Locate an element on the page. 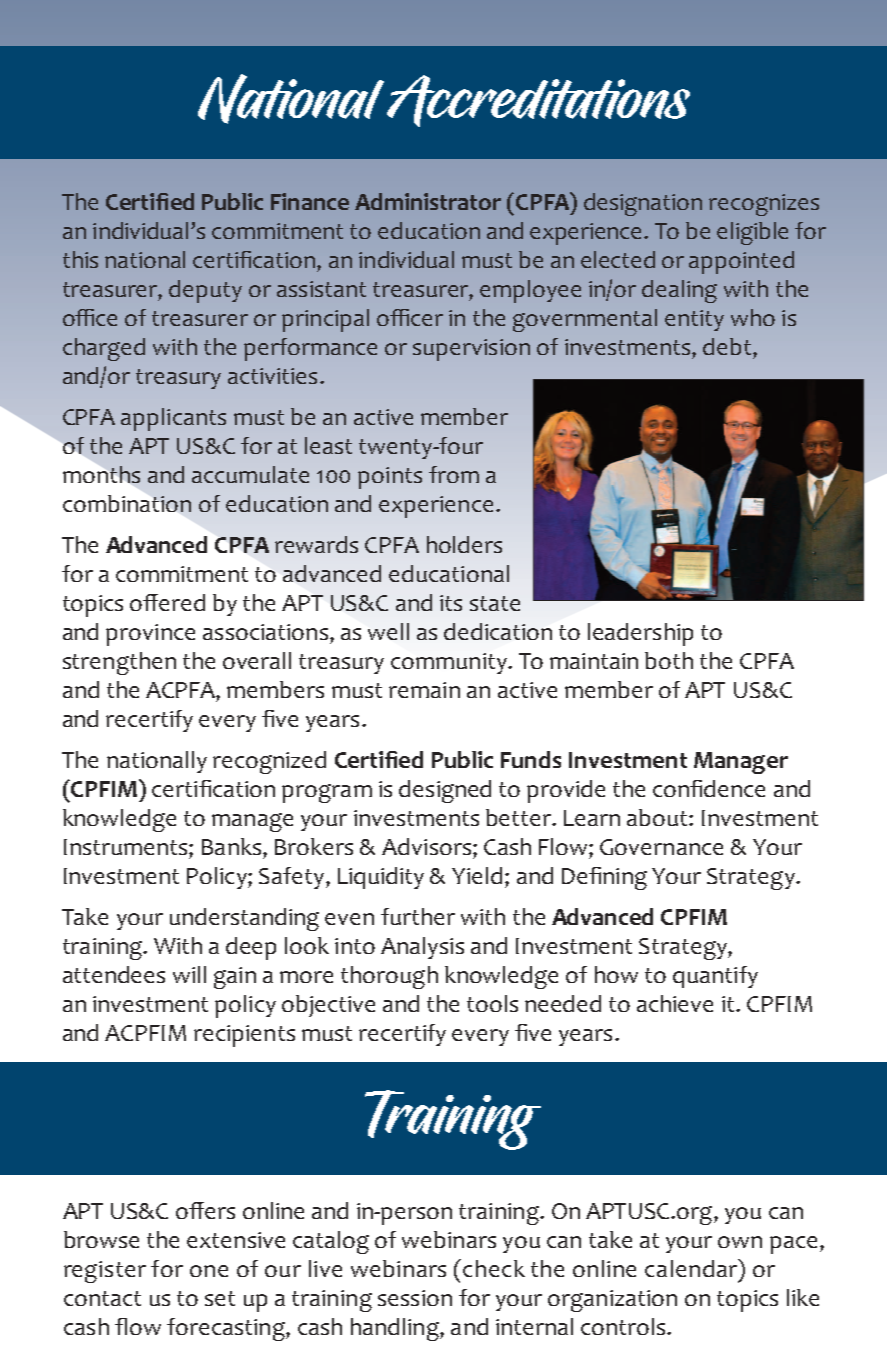  Finance is located at coordinates (310, 201).
